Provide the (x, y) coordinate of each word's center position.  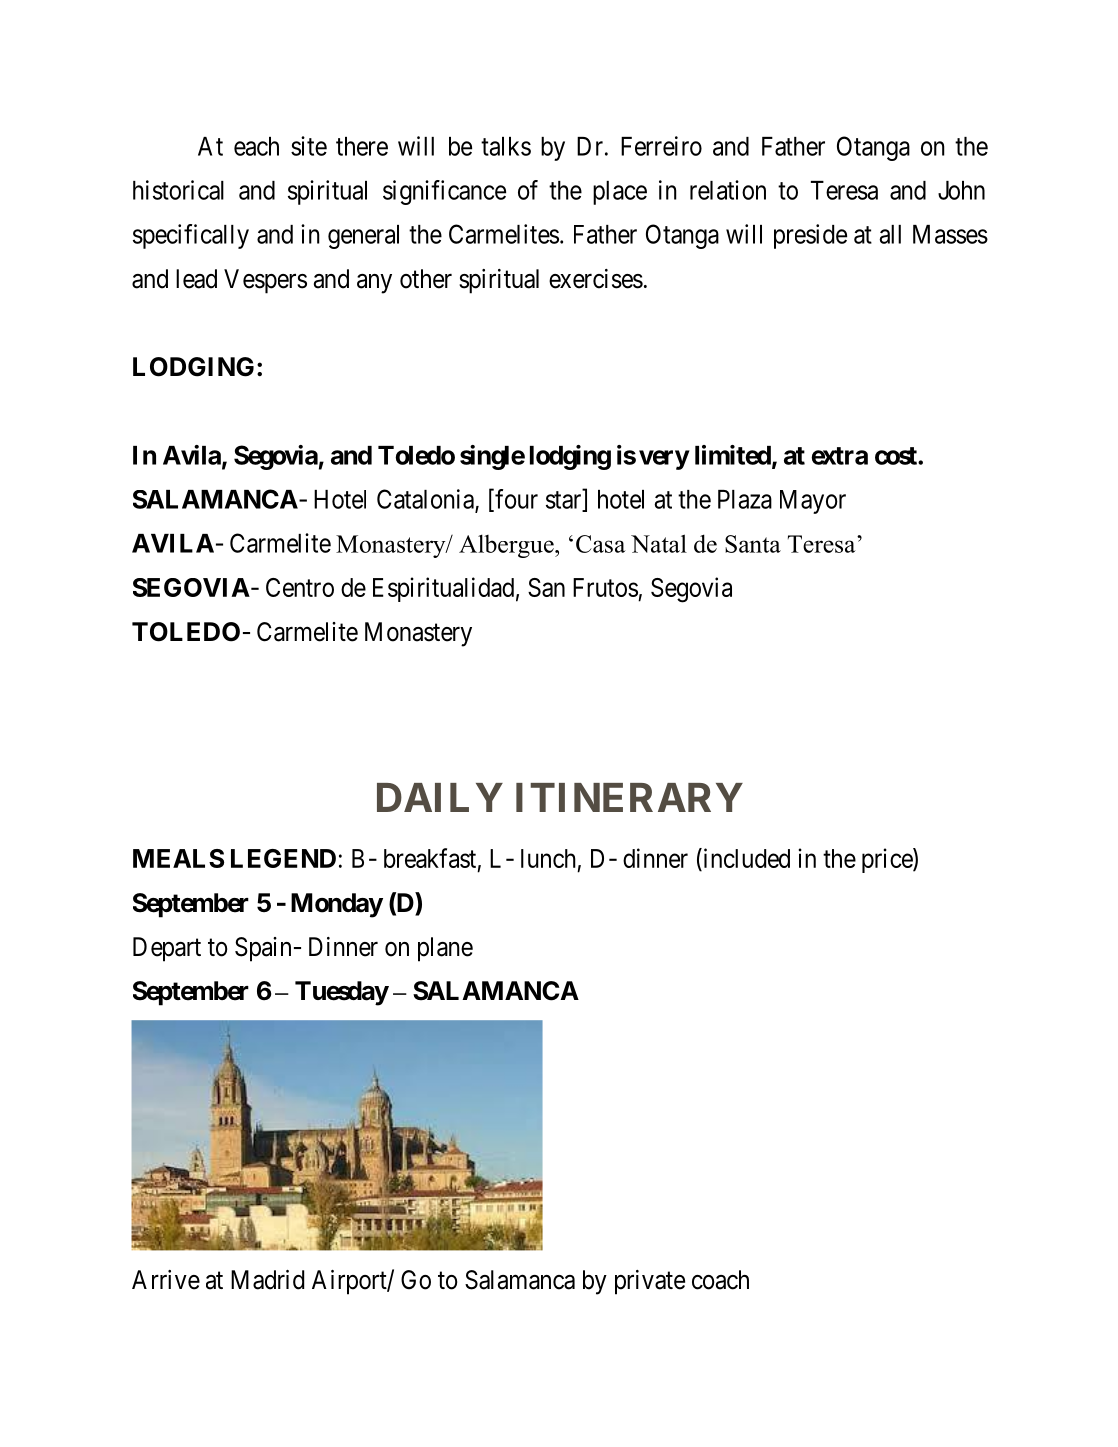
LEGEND (283, 858)
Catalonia (426, 500)
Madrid (267, 1280)
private (650, 1282)
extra (839, 456)
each (256, 146)
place (620, 193)
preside (810, 236)
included (745, 858)
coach (720, 1280)
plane (445, 949)
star (565, 501)
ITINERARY (629, 797)
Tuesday (342, 993)
